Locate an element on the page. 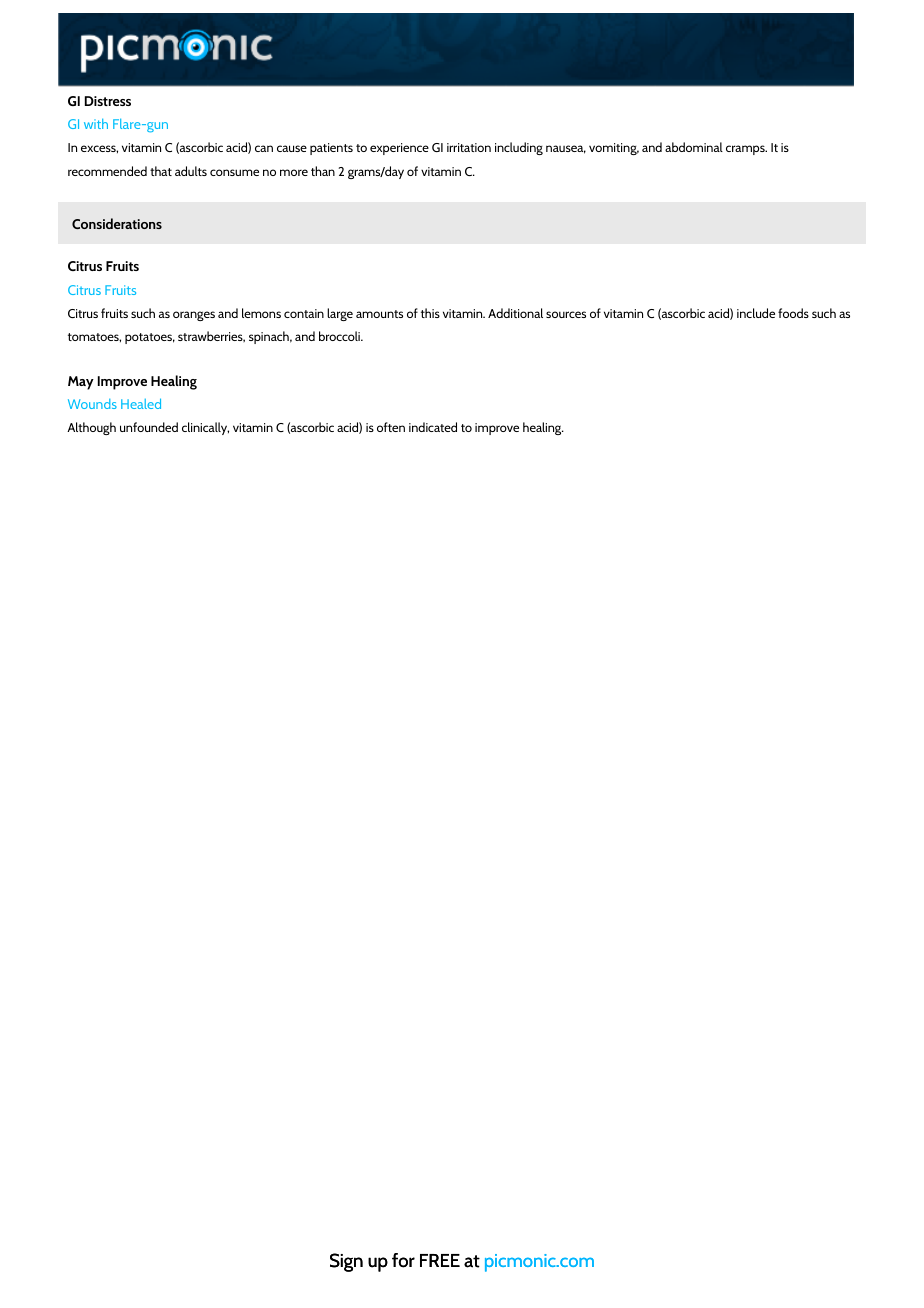  abdominal is located at coordinates (694, 147).
